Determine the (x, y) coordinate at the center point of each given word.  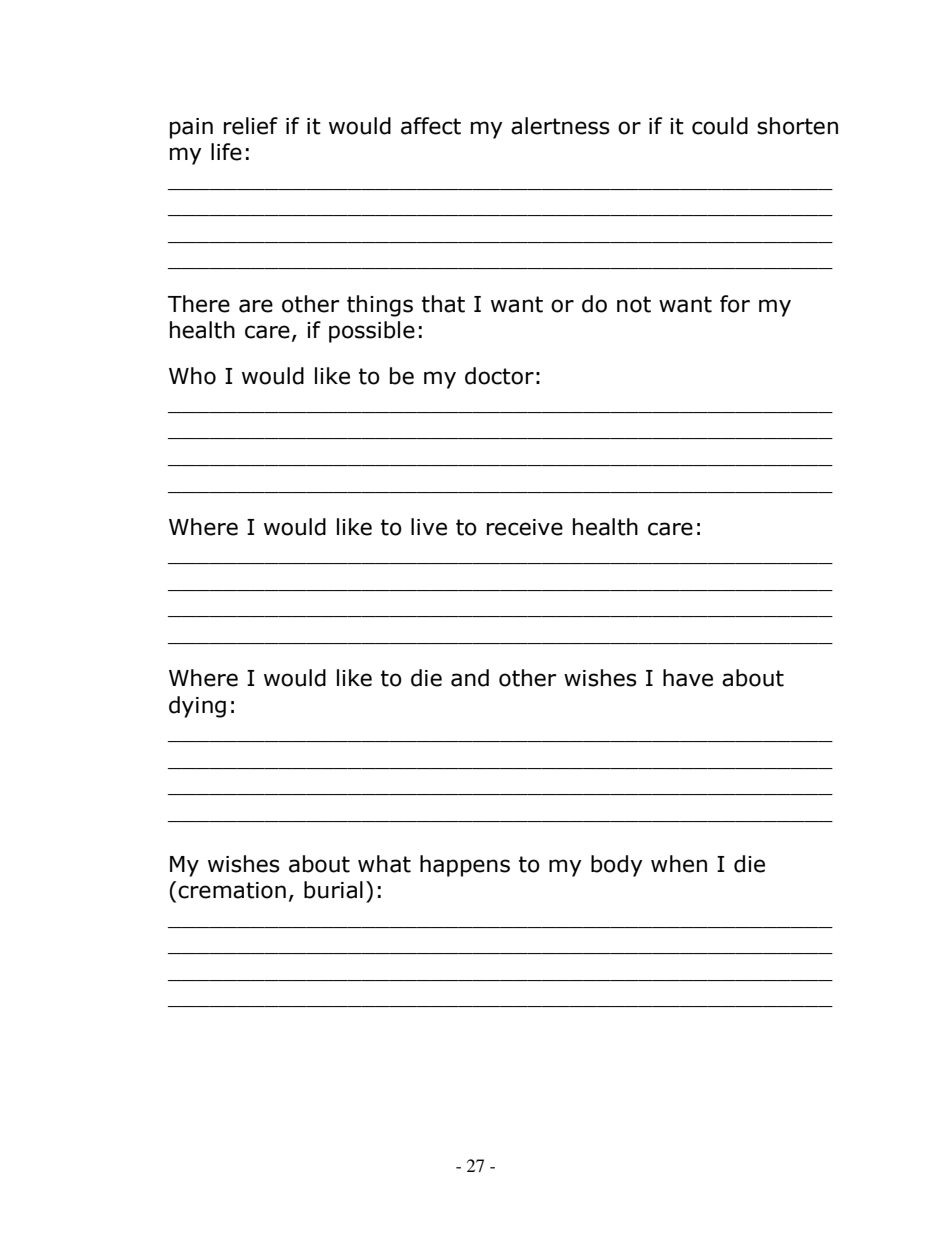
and (470, 678)
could (720, 126)
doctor (499, 376)
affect (431, 126)
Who (192, 376)
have (688, 678)
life (226, 152)
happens (465, 866)
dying (197, 707)
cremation (232, 890)
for (735, 304)
